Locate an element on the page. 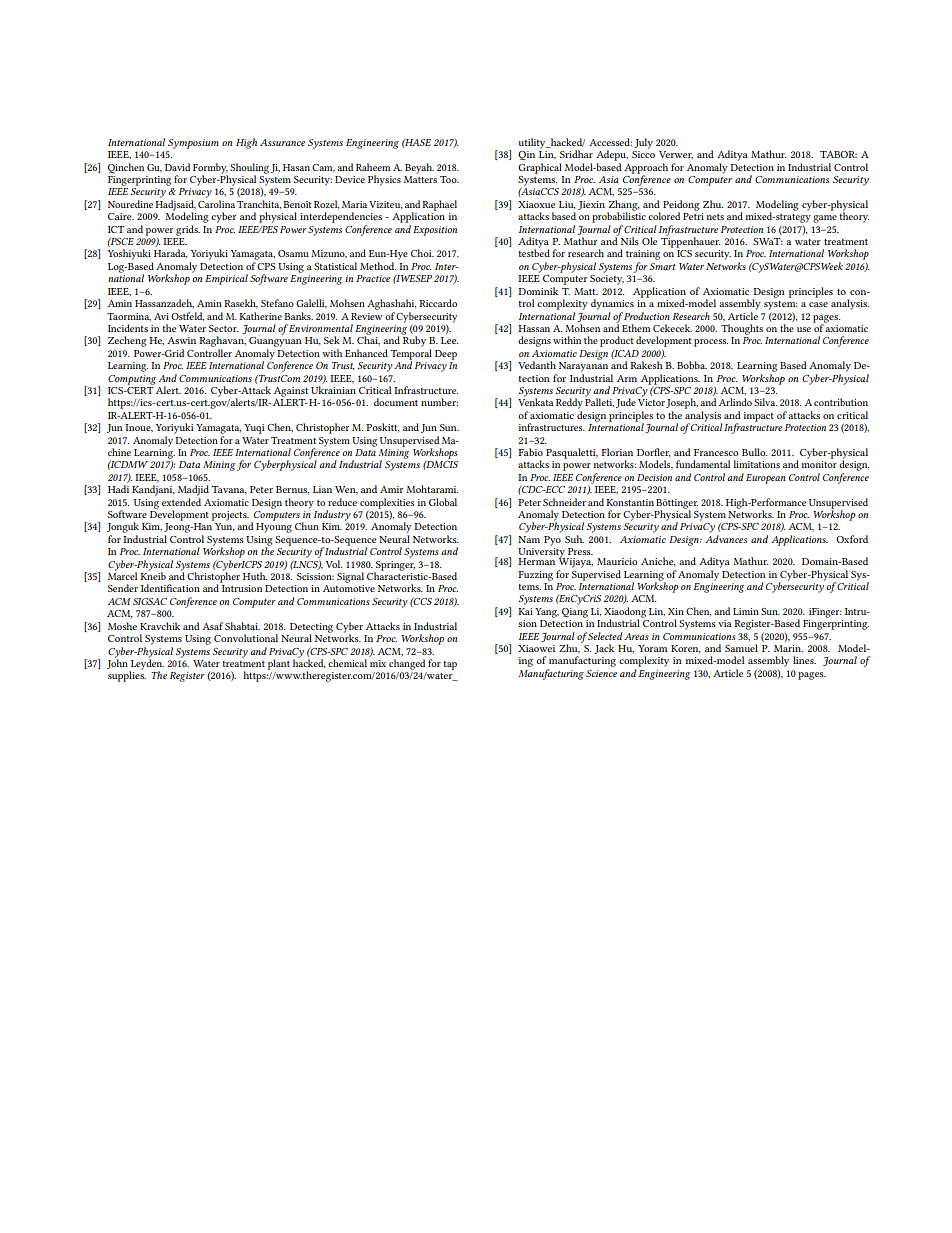 Image resolution: width=952 pixels, height=1233 pixels. Reddy is located at coordinates (569, 403).
